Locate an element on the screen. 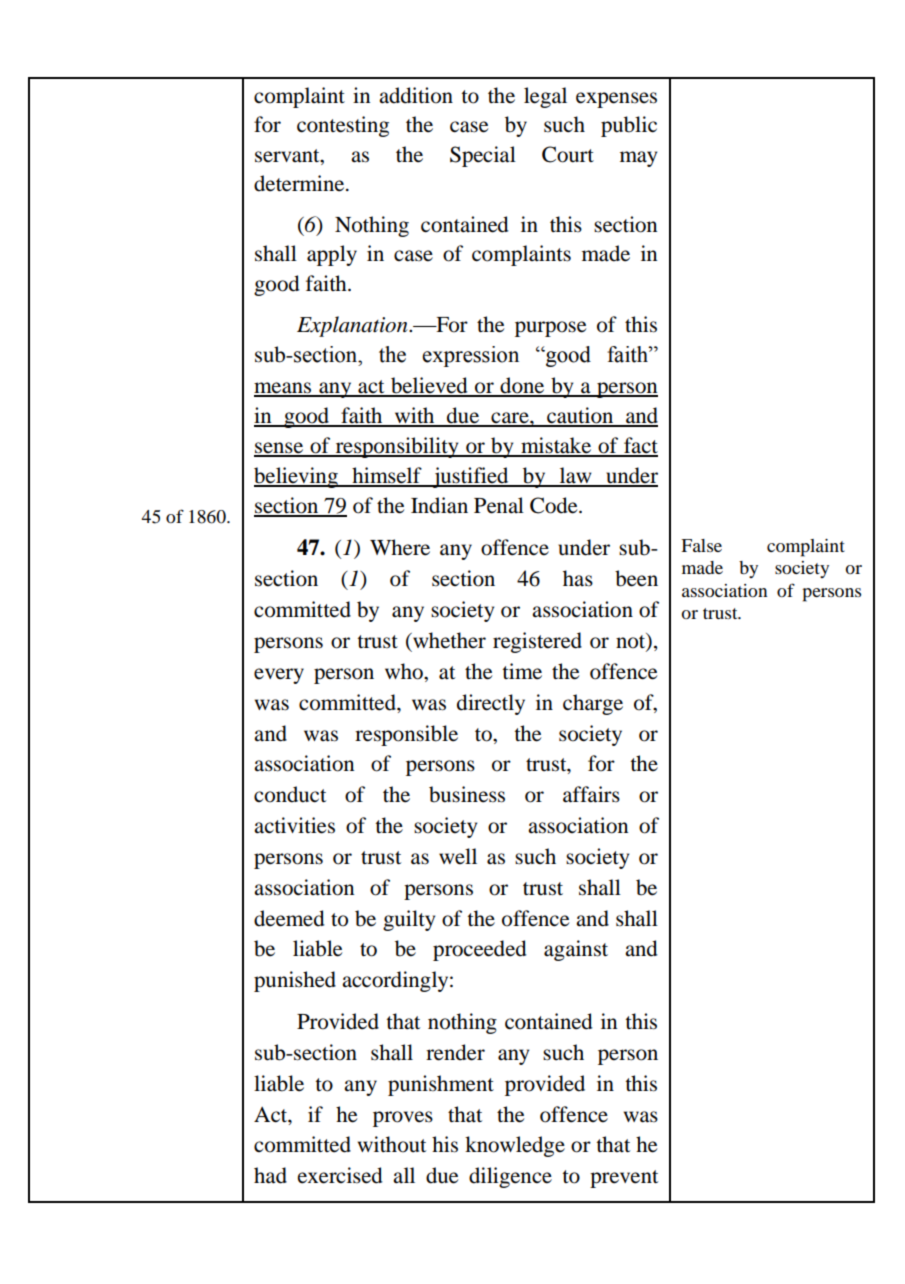  exercised is located at coordinates (340, 1175).
